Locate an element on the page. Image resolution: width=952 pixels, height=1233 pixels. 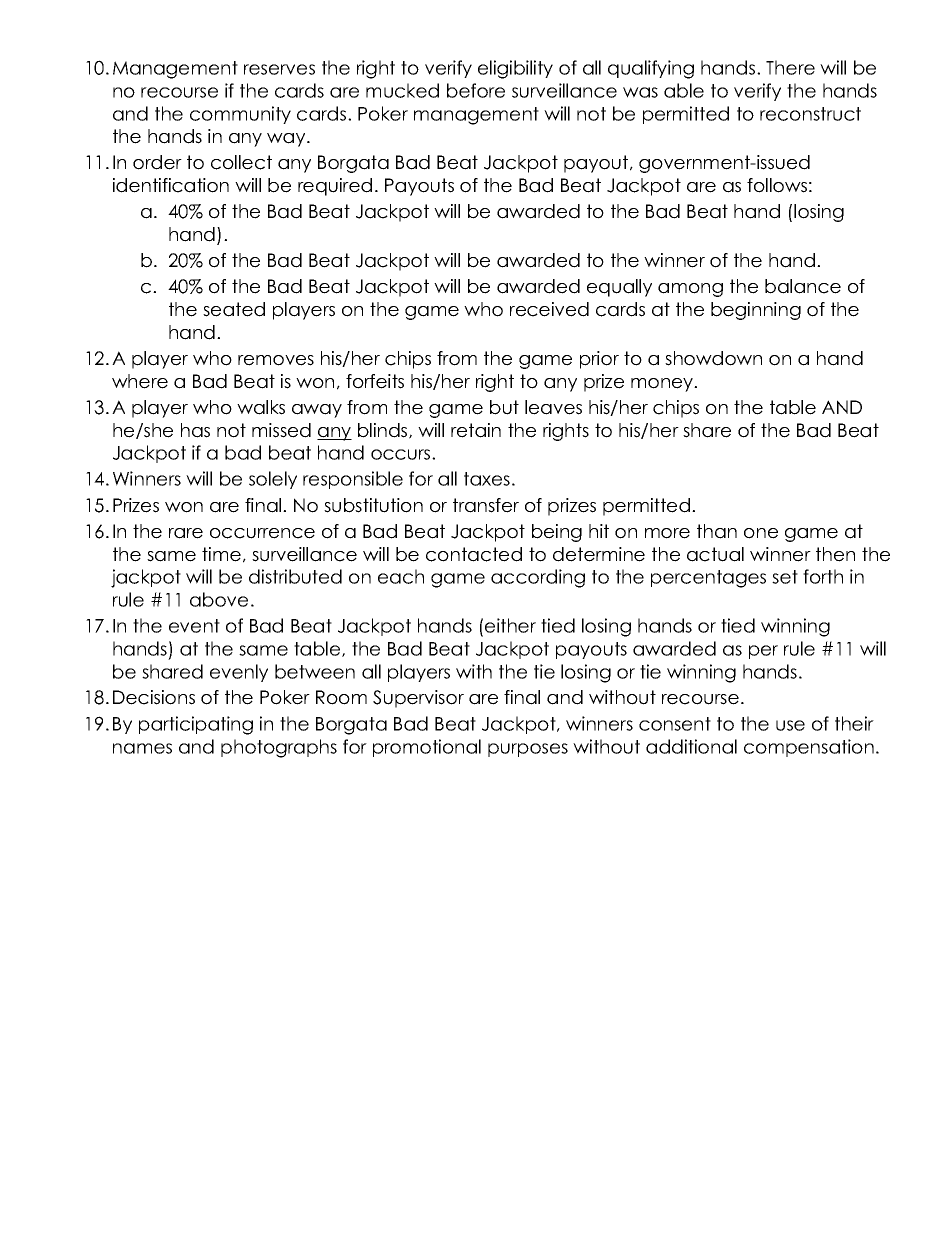
There is located at coordinates (790, 67).
